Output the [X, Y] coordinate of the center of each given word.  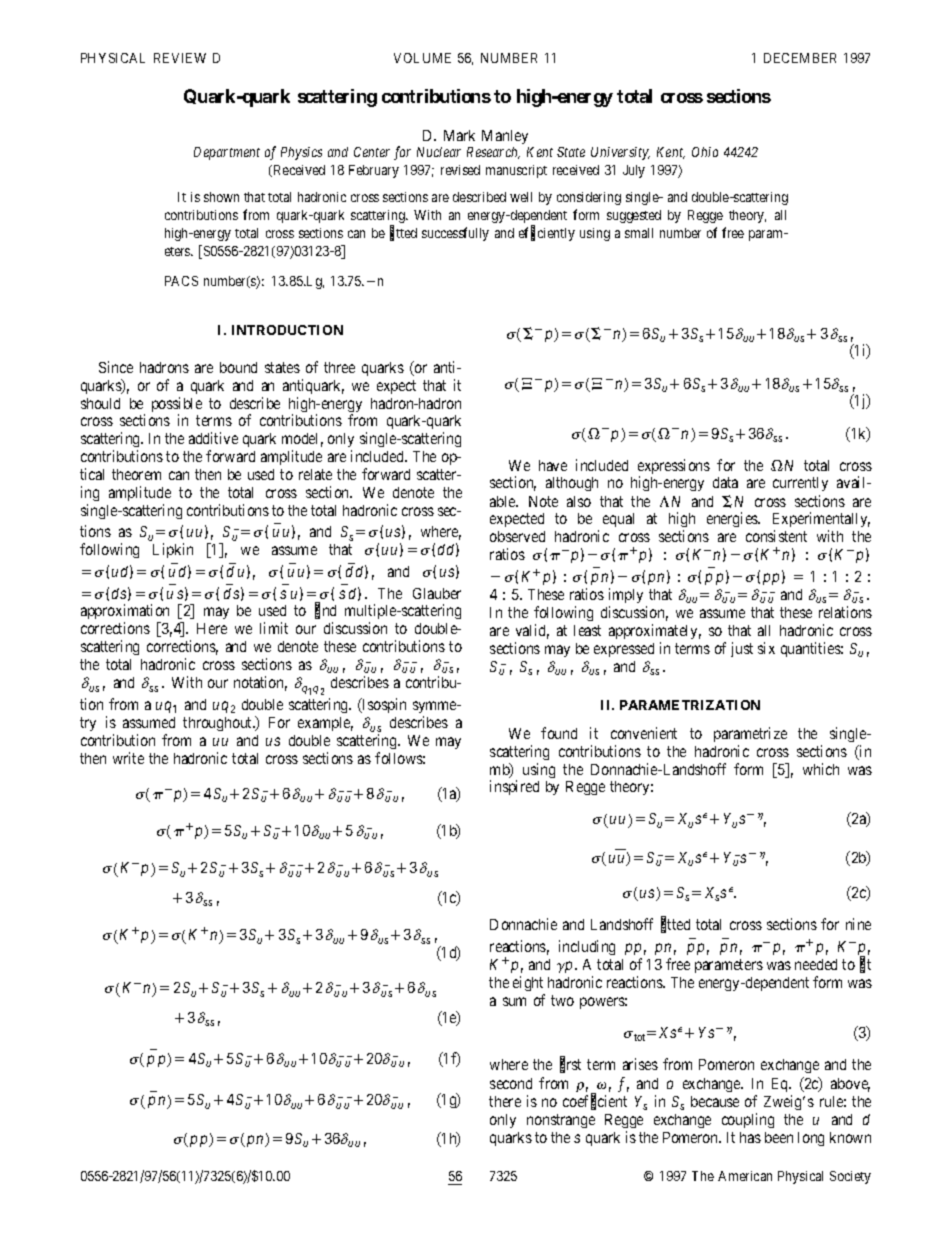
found [559, 733]
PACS [181, 281]
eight [528, 983]
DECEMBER [800, 58]
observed [517, 536]
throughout [219, 724]
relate [315, 474]
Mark [459, 135]
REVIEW [180, 58]
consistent [776, 536]
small [639, 233]
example [325, 724]
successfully [455, 234]
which [821, 769]
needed [816, 964]
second [511, 1083]
